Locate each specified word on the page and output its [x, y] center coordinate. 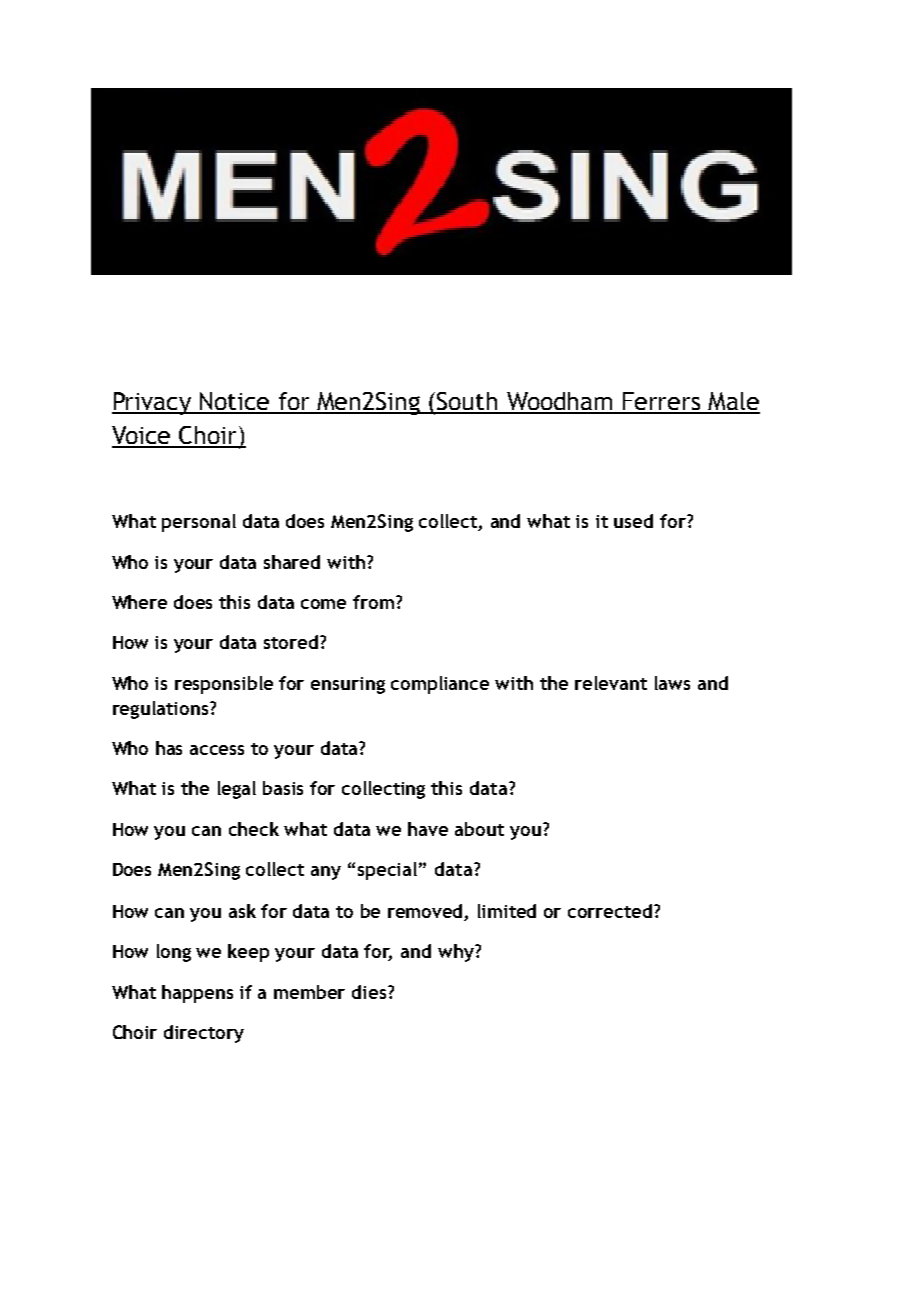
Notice [235, 402]
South [468, 402]
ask [242, 911]
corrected [611, 911]
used [633, 521]
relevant [611, 683]
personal [199, 523]
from [373, 602]
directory [204, 1034]
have [428, 829]
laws [672, 683]
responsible [224, 685]
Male [733, 402]
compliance [440, 685]
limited [507, 911]
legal [237, 790]
